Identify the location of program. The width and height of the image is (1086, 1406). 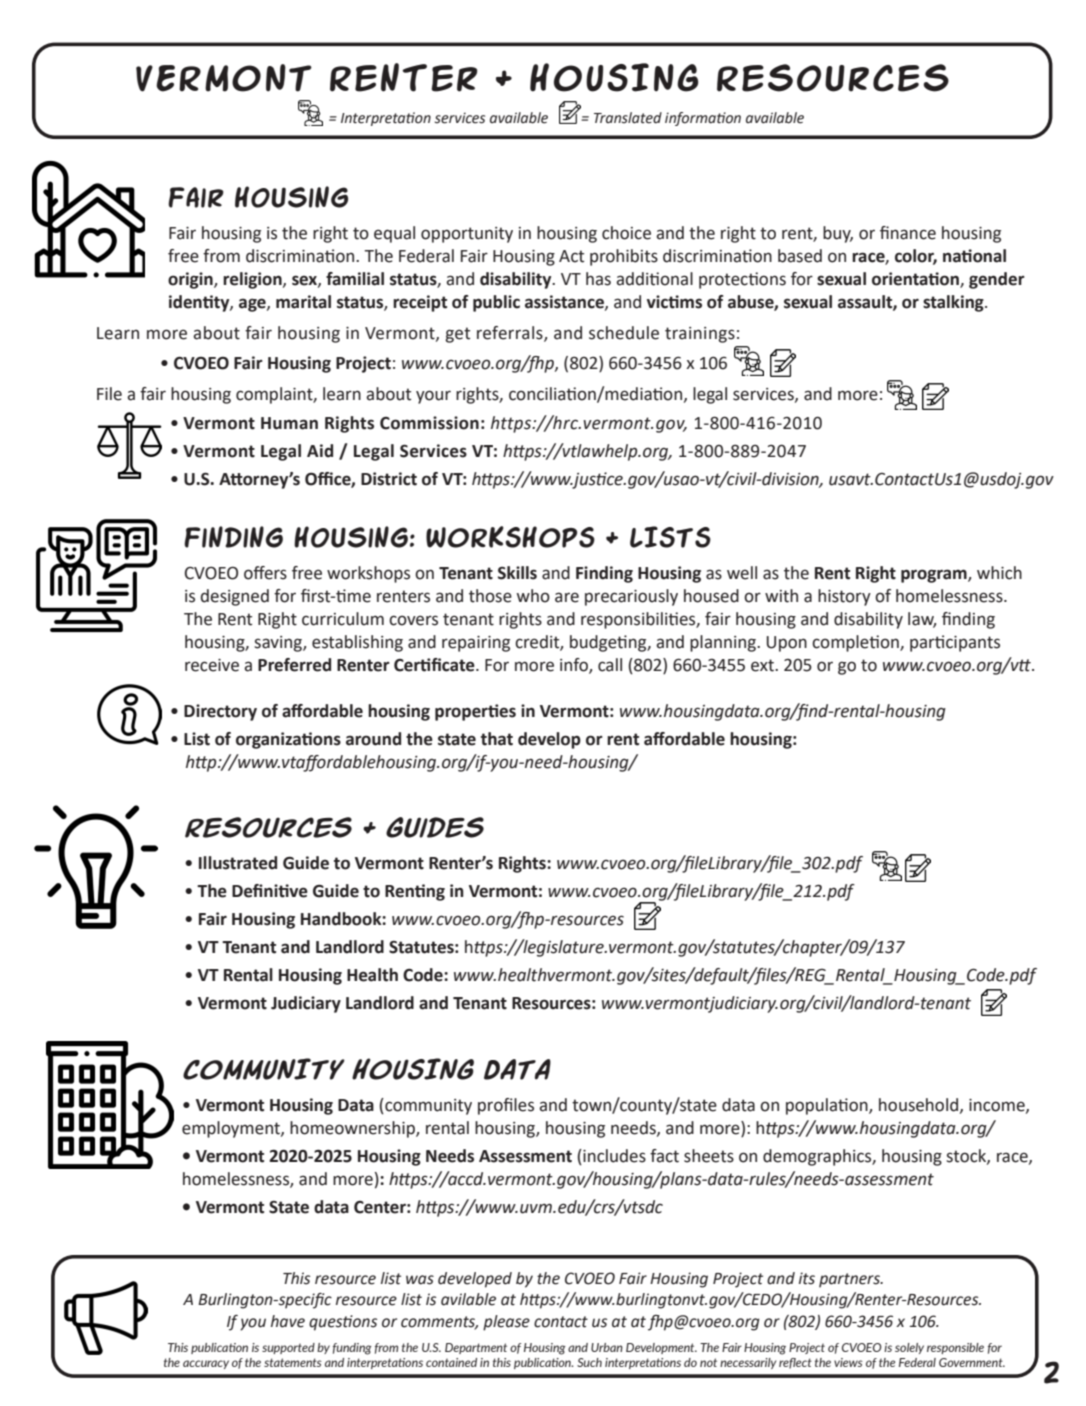
(935, 576).
